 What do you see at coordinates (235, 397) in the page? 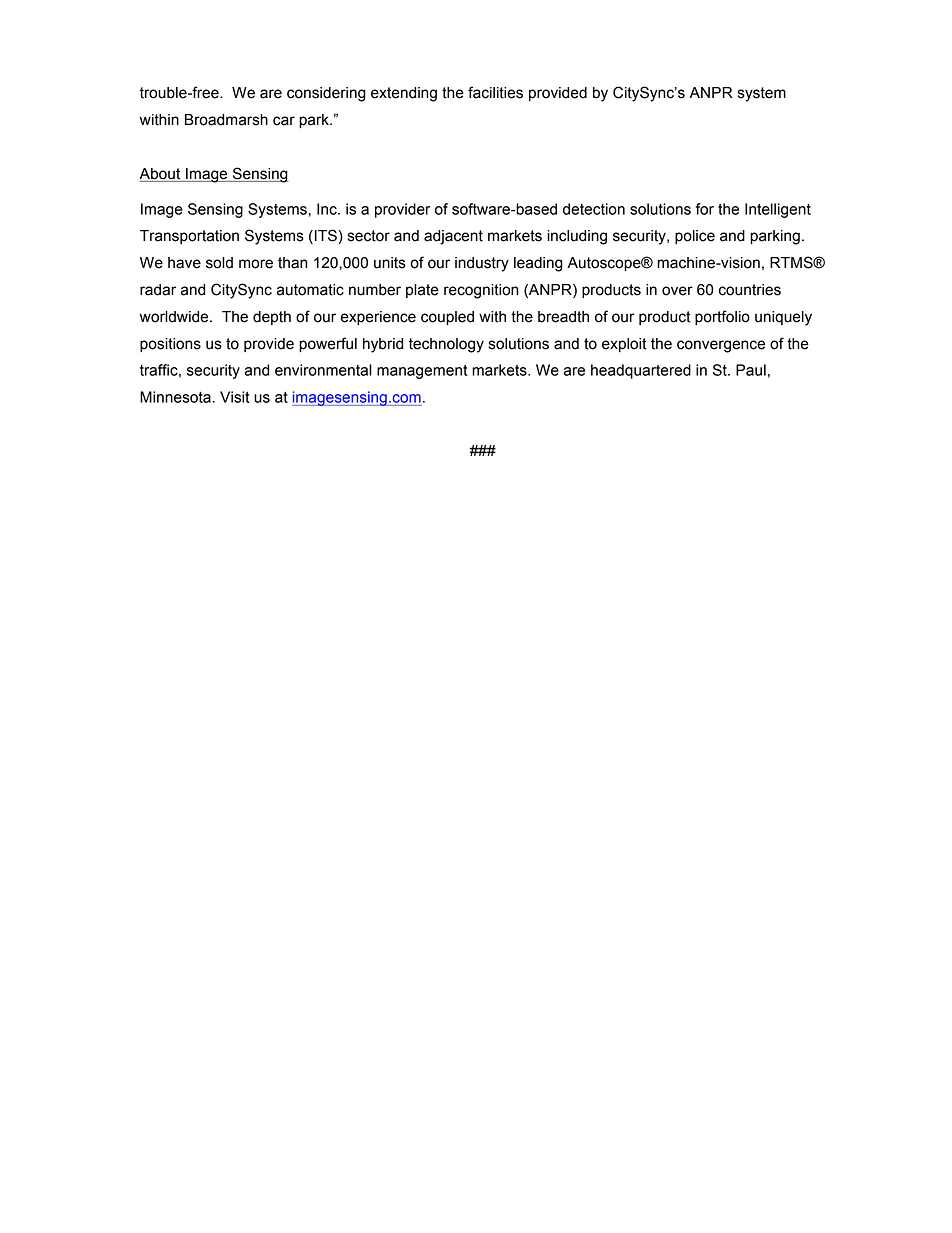
I see `Visit` at bounding box center [235, 397].
